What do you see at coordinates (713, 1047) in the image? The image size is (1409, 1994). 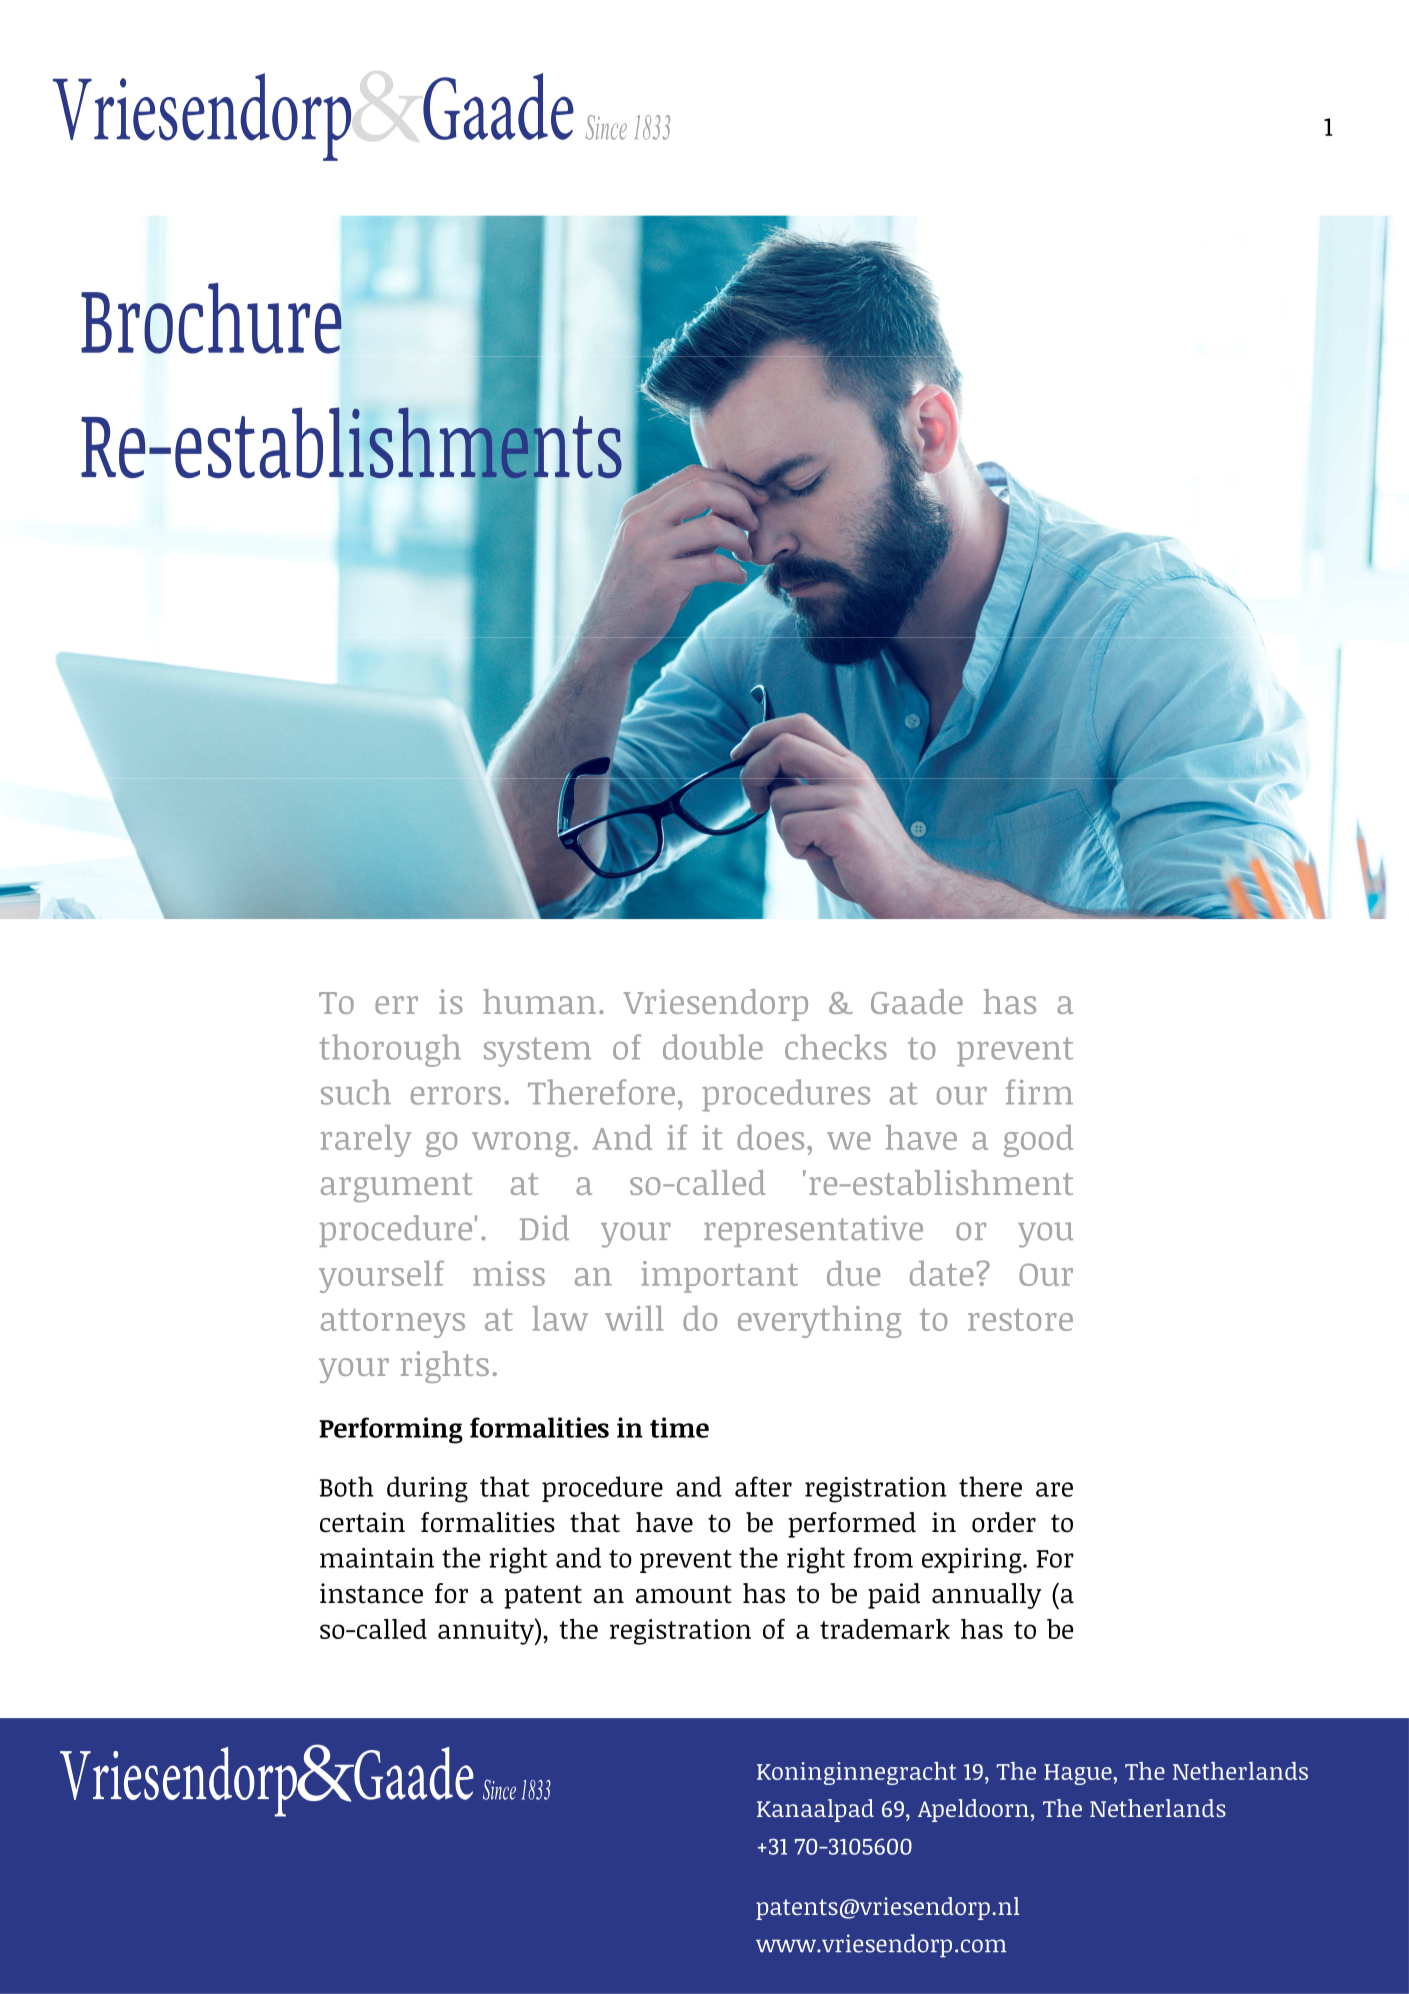 I see `double` at bounding box center [713, 1047].
